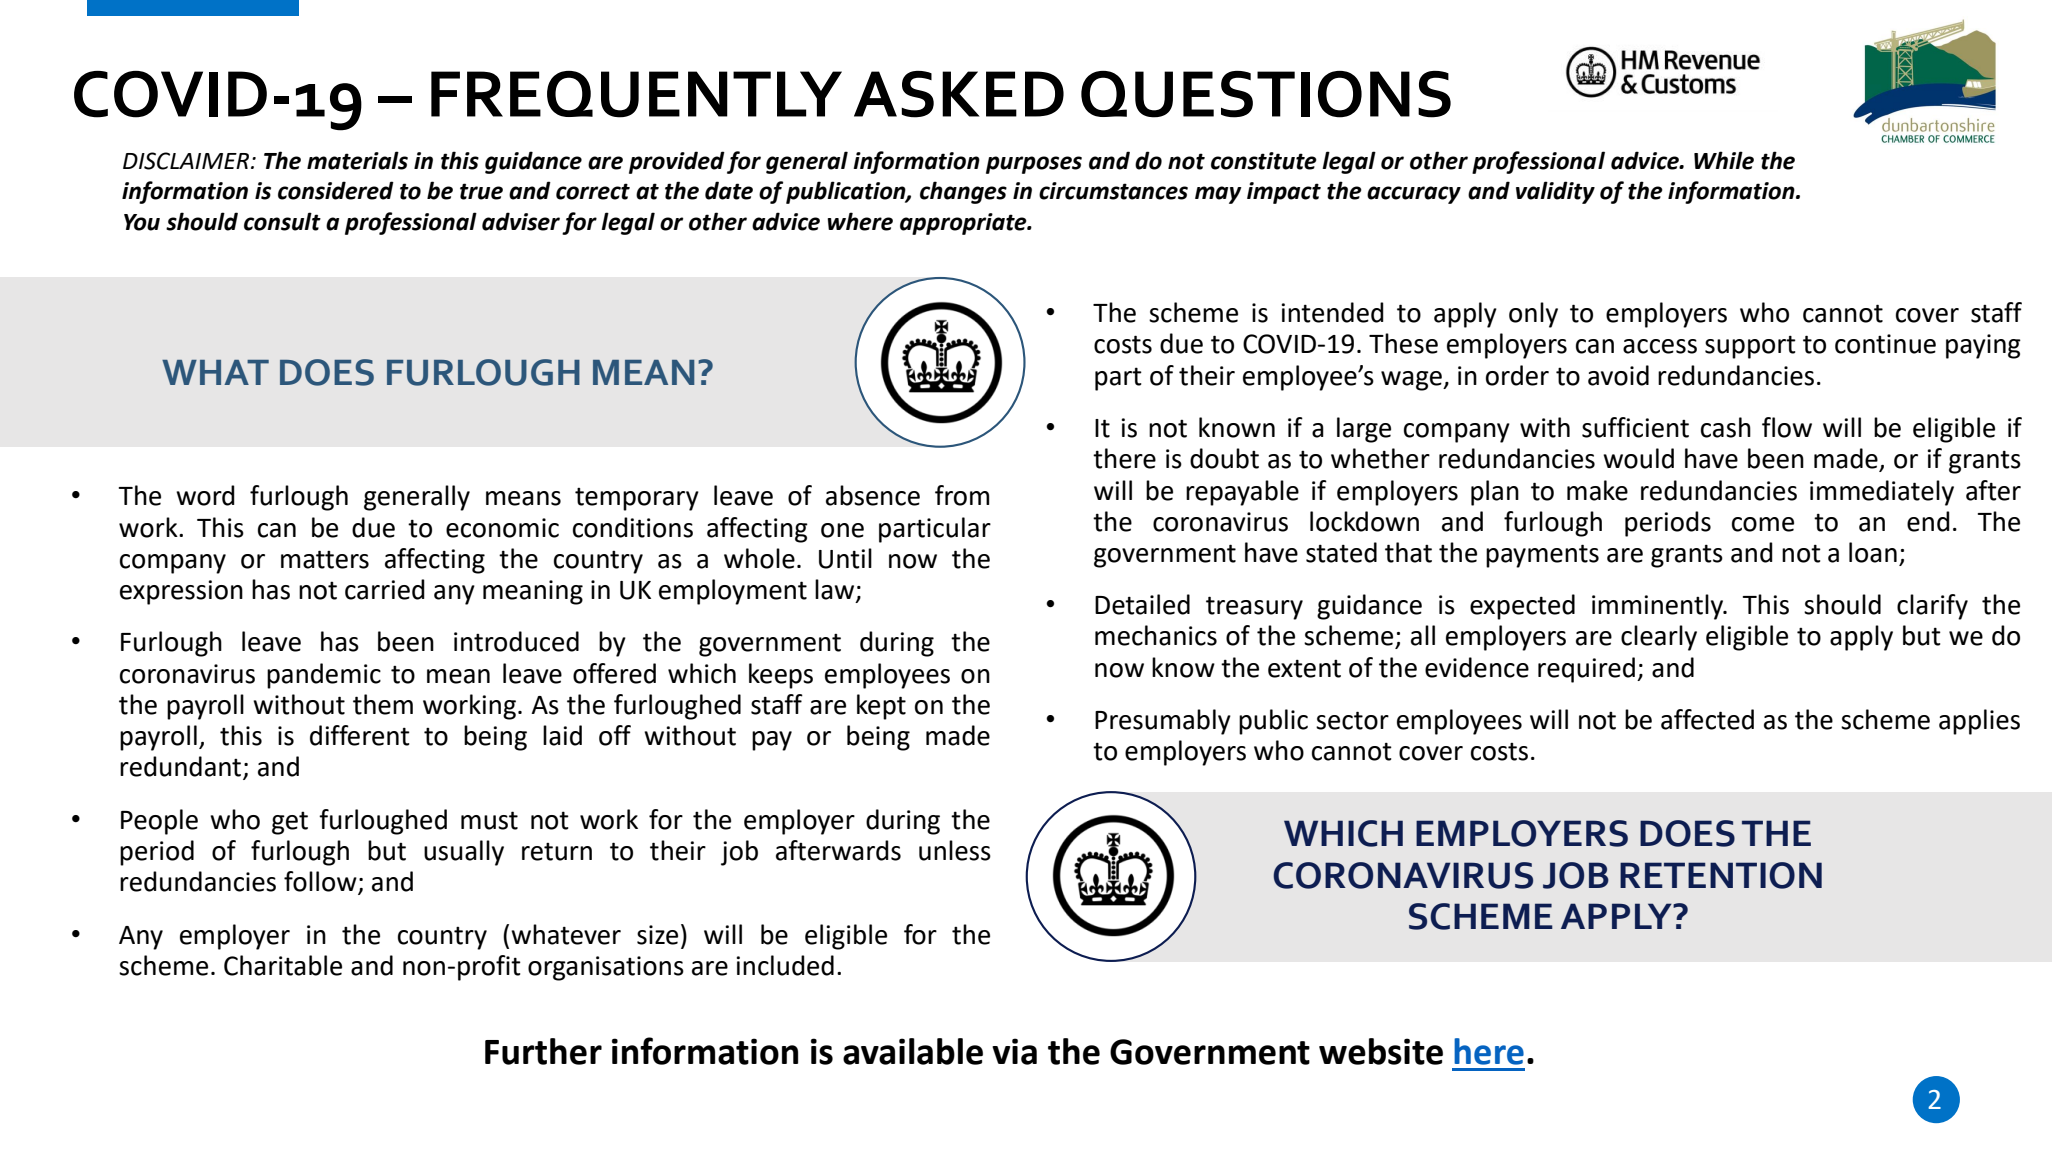 The width and height of the document is (2052, 1154). What do you see at coordinates (1873, 552) in the document?
I see `loan` at bounding box center [1873, 552].
